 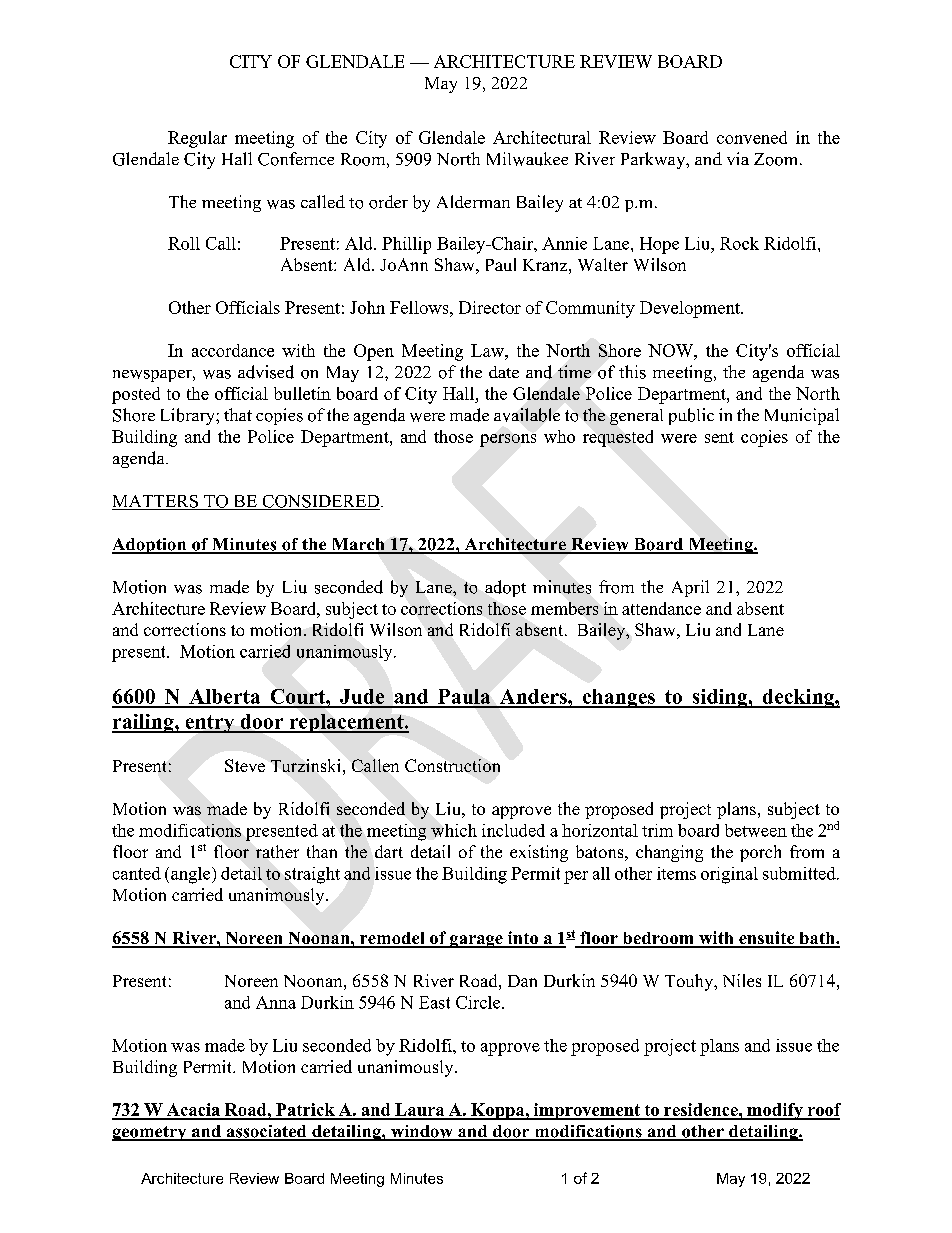 I want to click on changes, so click(x=618, y=698).
